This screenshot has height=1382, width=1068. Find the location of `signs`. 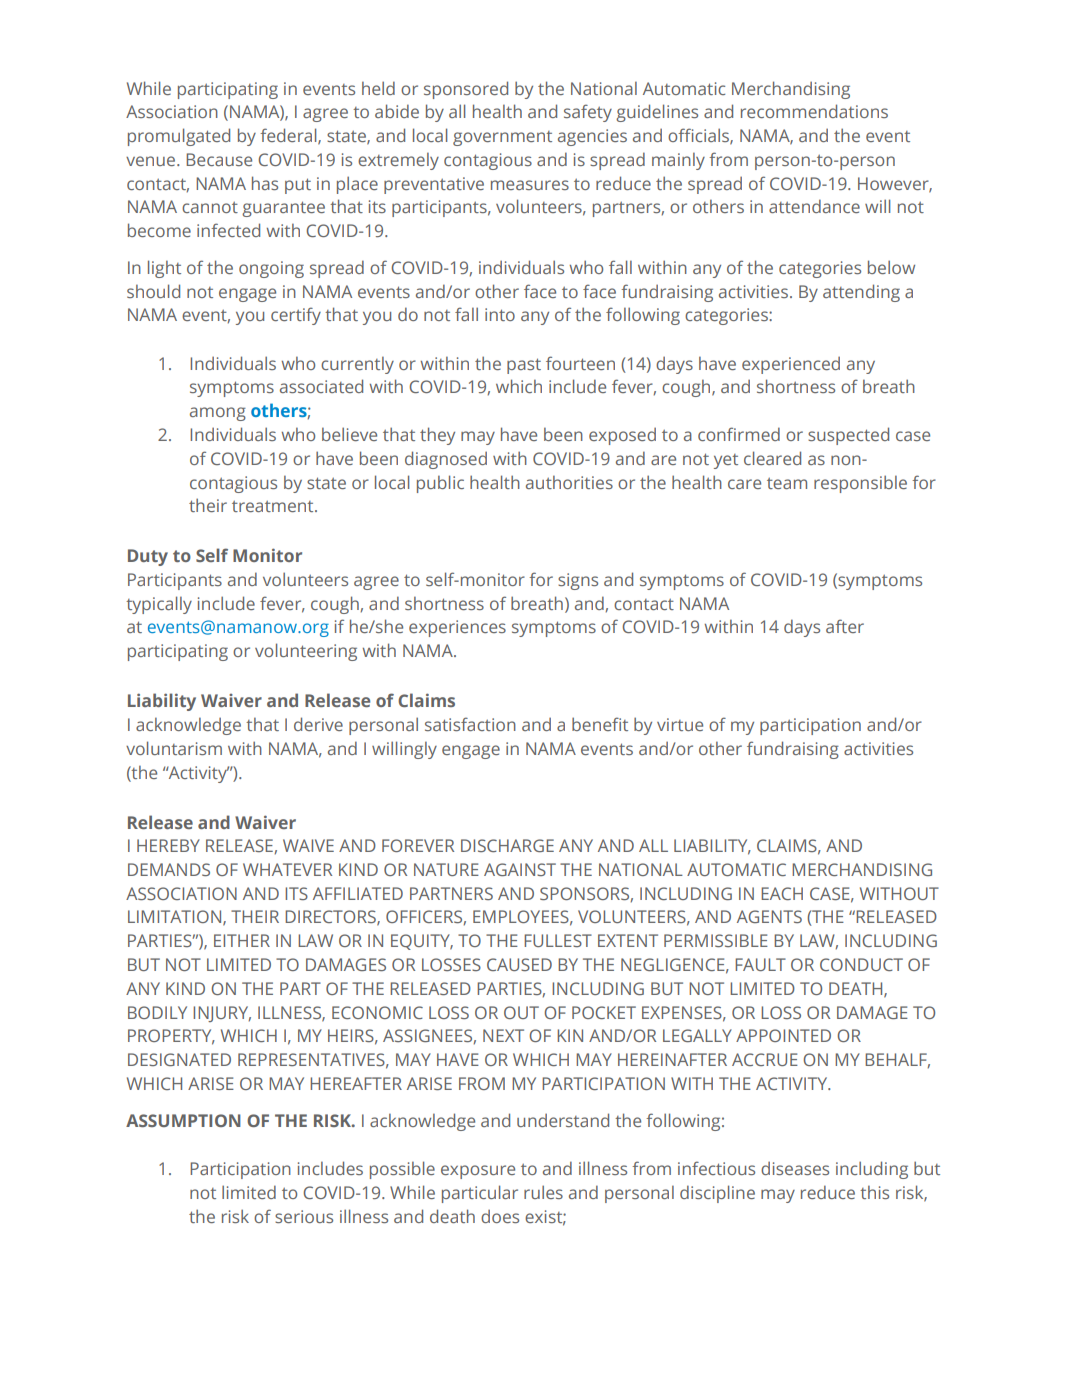

signs is located at coordinates (578, 581).
